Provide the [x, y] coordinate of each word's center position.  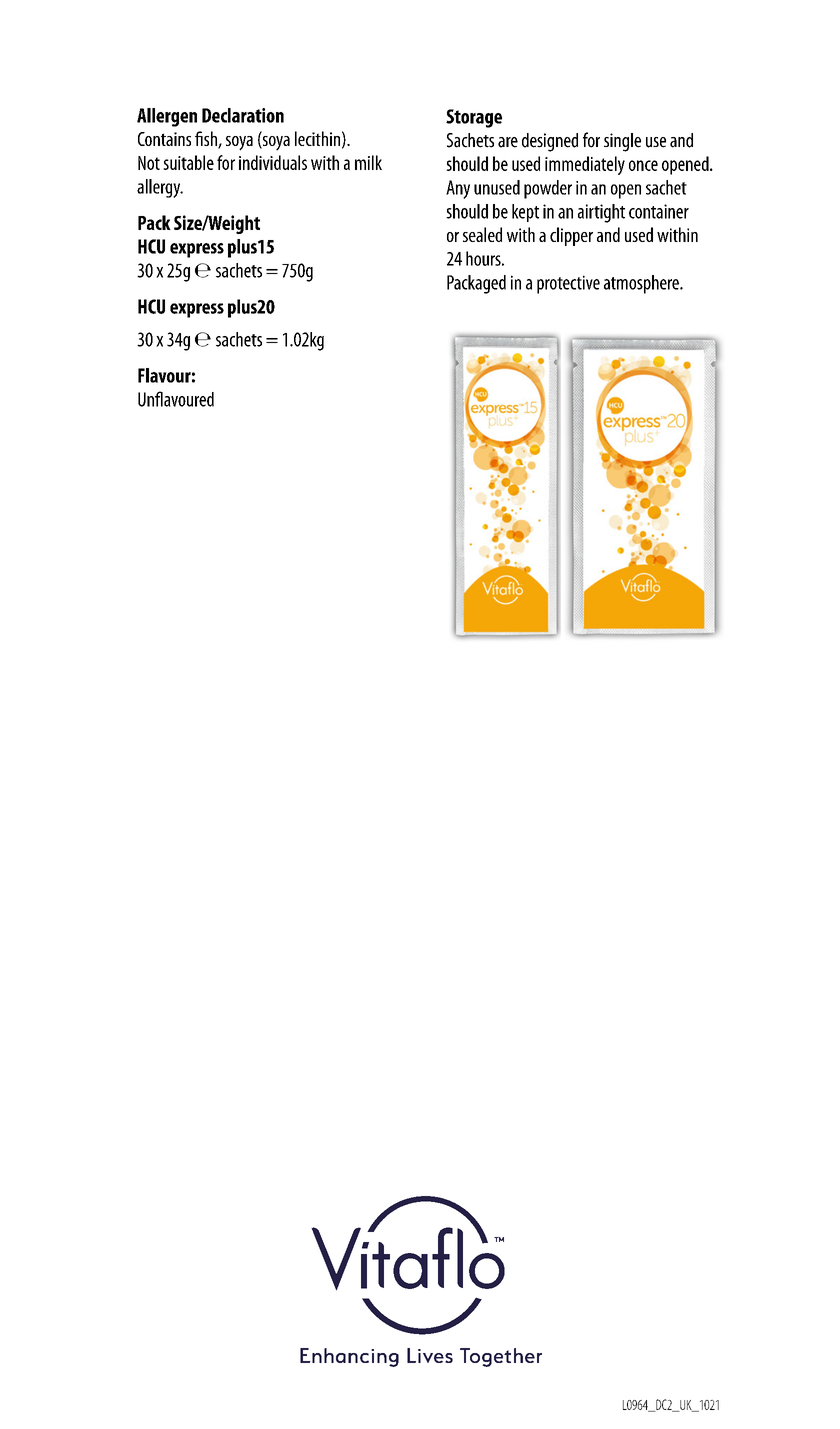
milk [368, 162]
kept [525, 213]
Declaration [243, 115]
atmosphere [642, 284]
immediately [585, 165]
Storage [474, 118]
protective [568, 284]
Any [458, 189]
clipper [571, 236]
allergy [160, 188]
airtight [601, 213]
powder [548, 189]
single [622, 142]
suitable [188, 162]
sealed [482, 234]
